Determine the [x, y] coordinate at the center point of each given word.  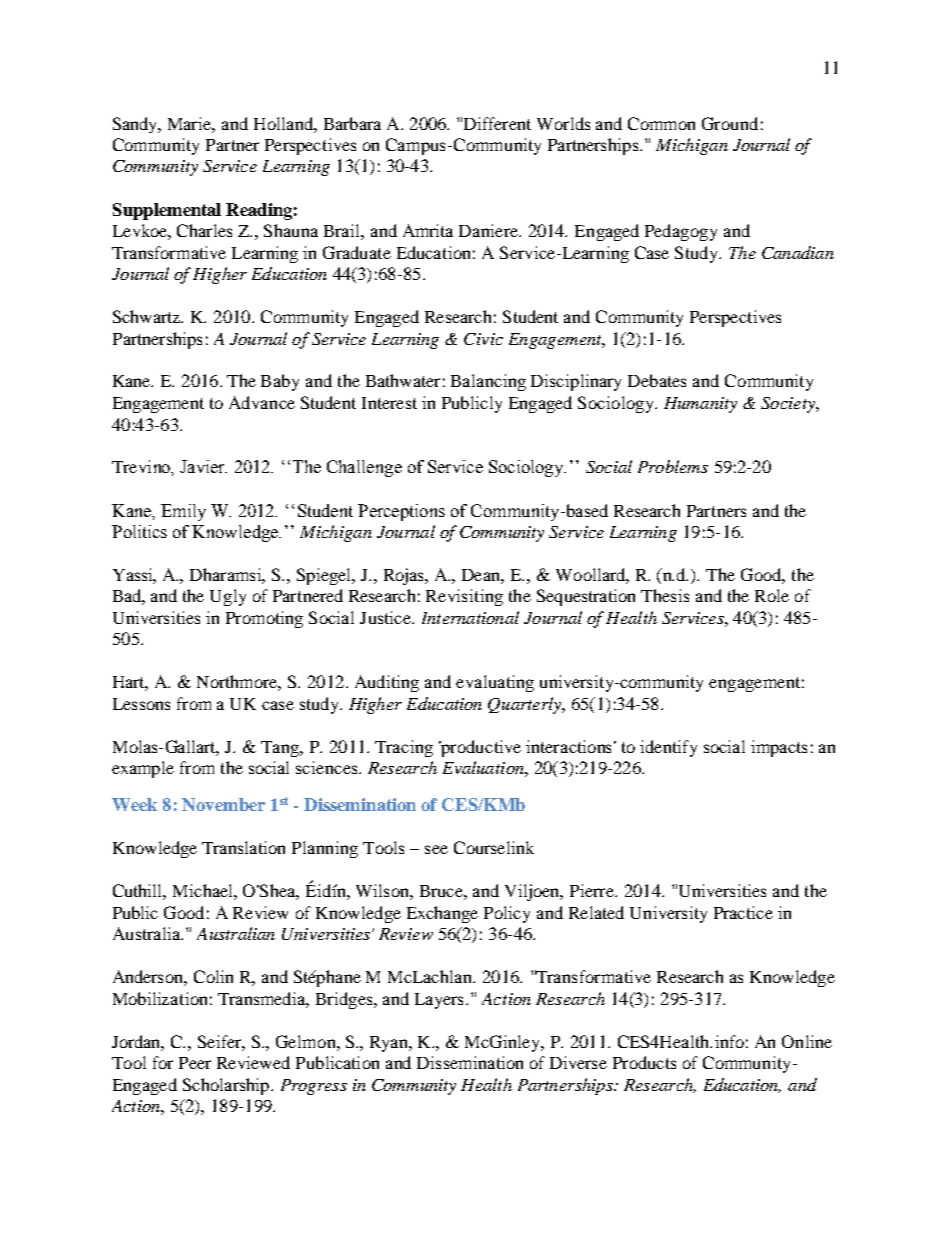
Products [644, 1062]
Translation [243, 847]
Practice [743, 912]
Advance [262, 402]
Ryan [390, 1044]
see [436, 849]
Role [772, 595]
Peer [195, 1063]
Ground [730, 123]
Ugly [228, 597]
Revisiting [464, 597]
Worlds [563, 123]
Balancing [488, 382]
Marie [191, 124]
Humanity [700, 405]
